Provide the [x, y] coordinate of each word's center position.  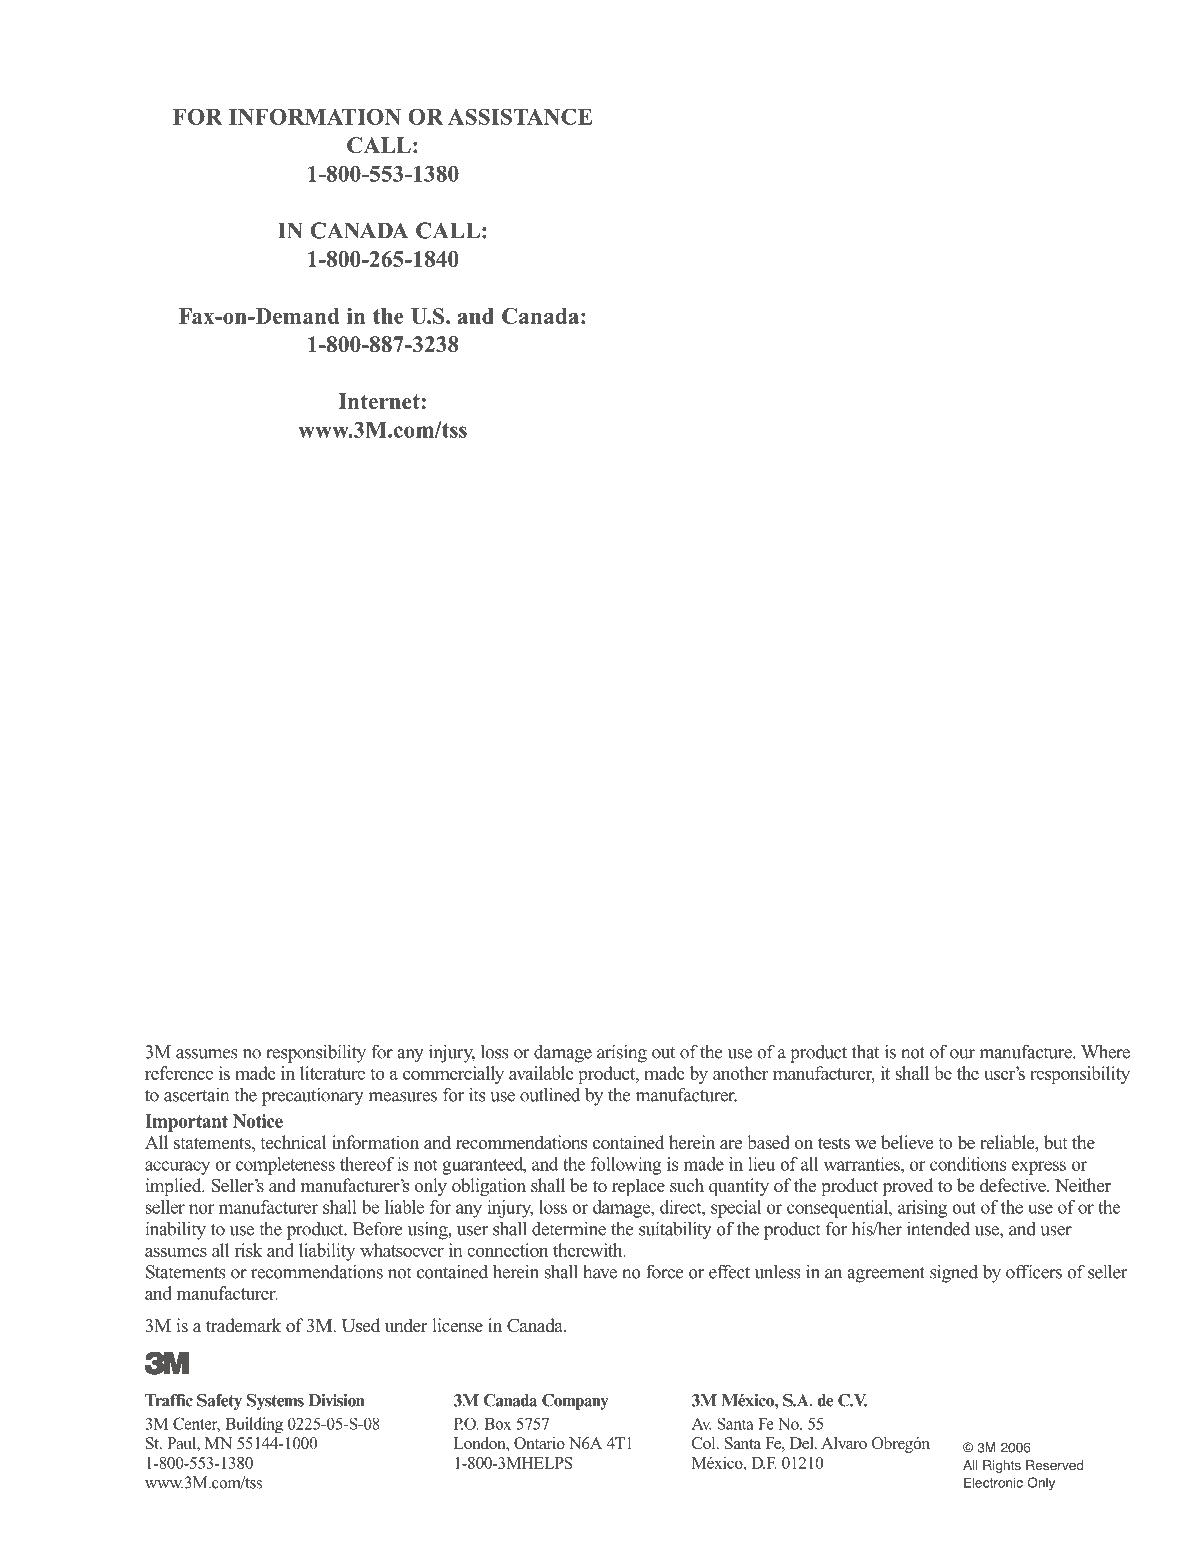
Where [1105, 1052]
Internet [379, 401]
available [541, 1073]
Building [254, 1425]
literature [332, 1073]
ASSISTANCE [520, 116]
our [962, 1054]
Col [705, 1443]
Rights [1002, 1466]
